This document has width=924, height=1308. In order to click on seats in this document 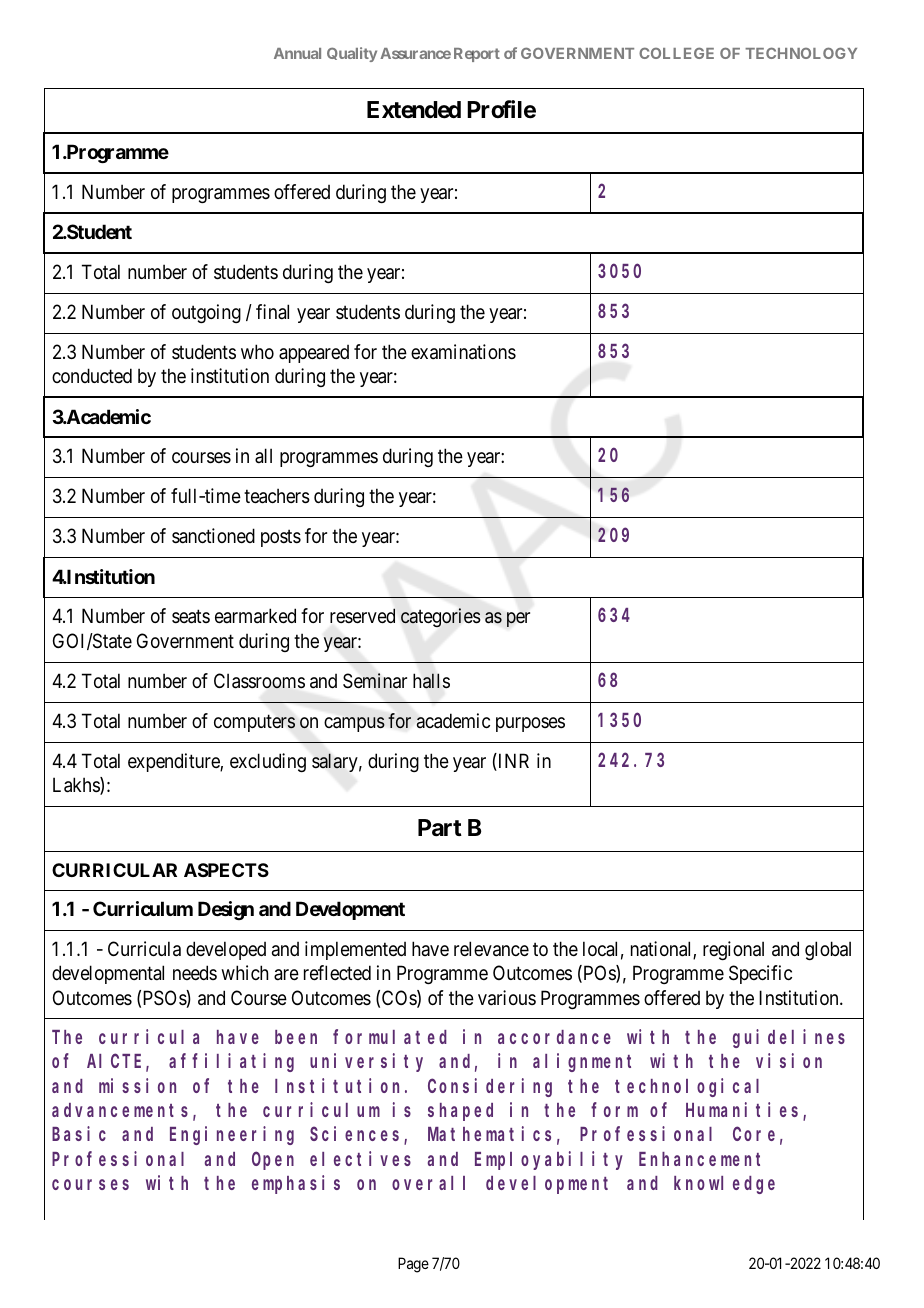, I will do `click(191, 617)`.
